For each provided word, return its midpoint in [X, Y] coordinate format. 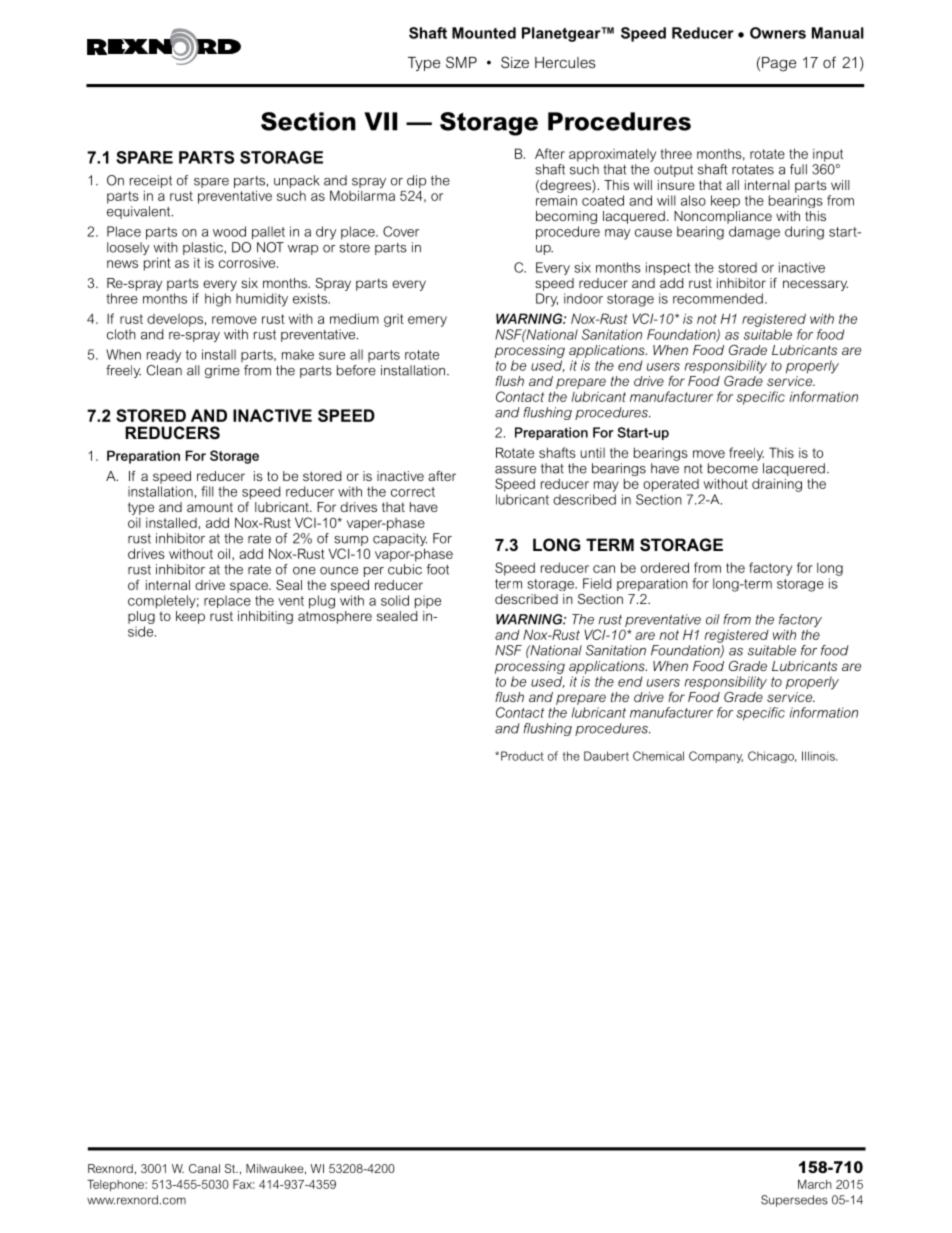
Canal [204, 1168]
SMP [461, 62]
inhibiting [265, 617]
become [733, 468]
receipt [151, 181]
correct [413, 492]
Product [522, 756]
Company [716, 757]
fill [207, 491]
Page [779, 64]
